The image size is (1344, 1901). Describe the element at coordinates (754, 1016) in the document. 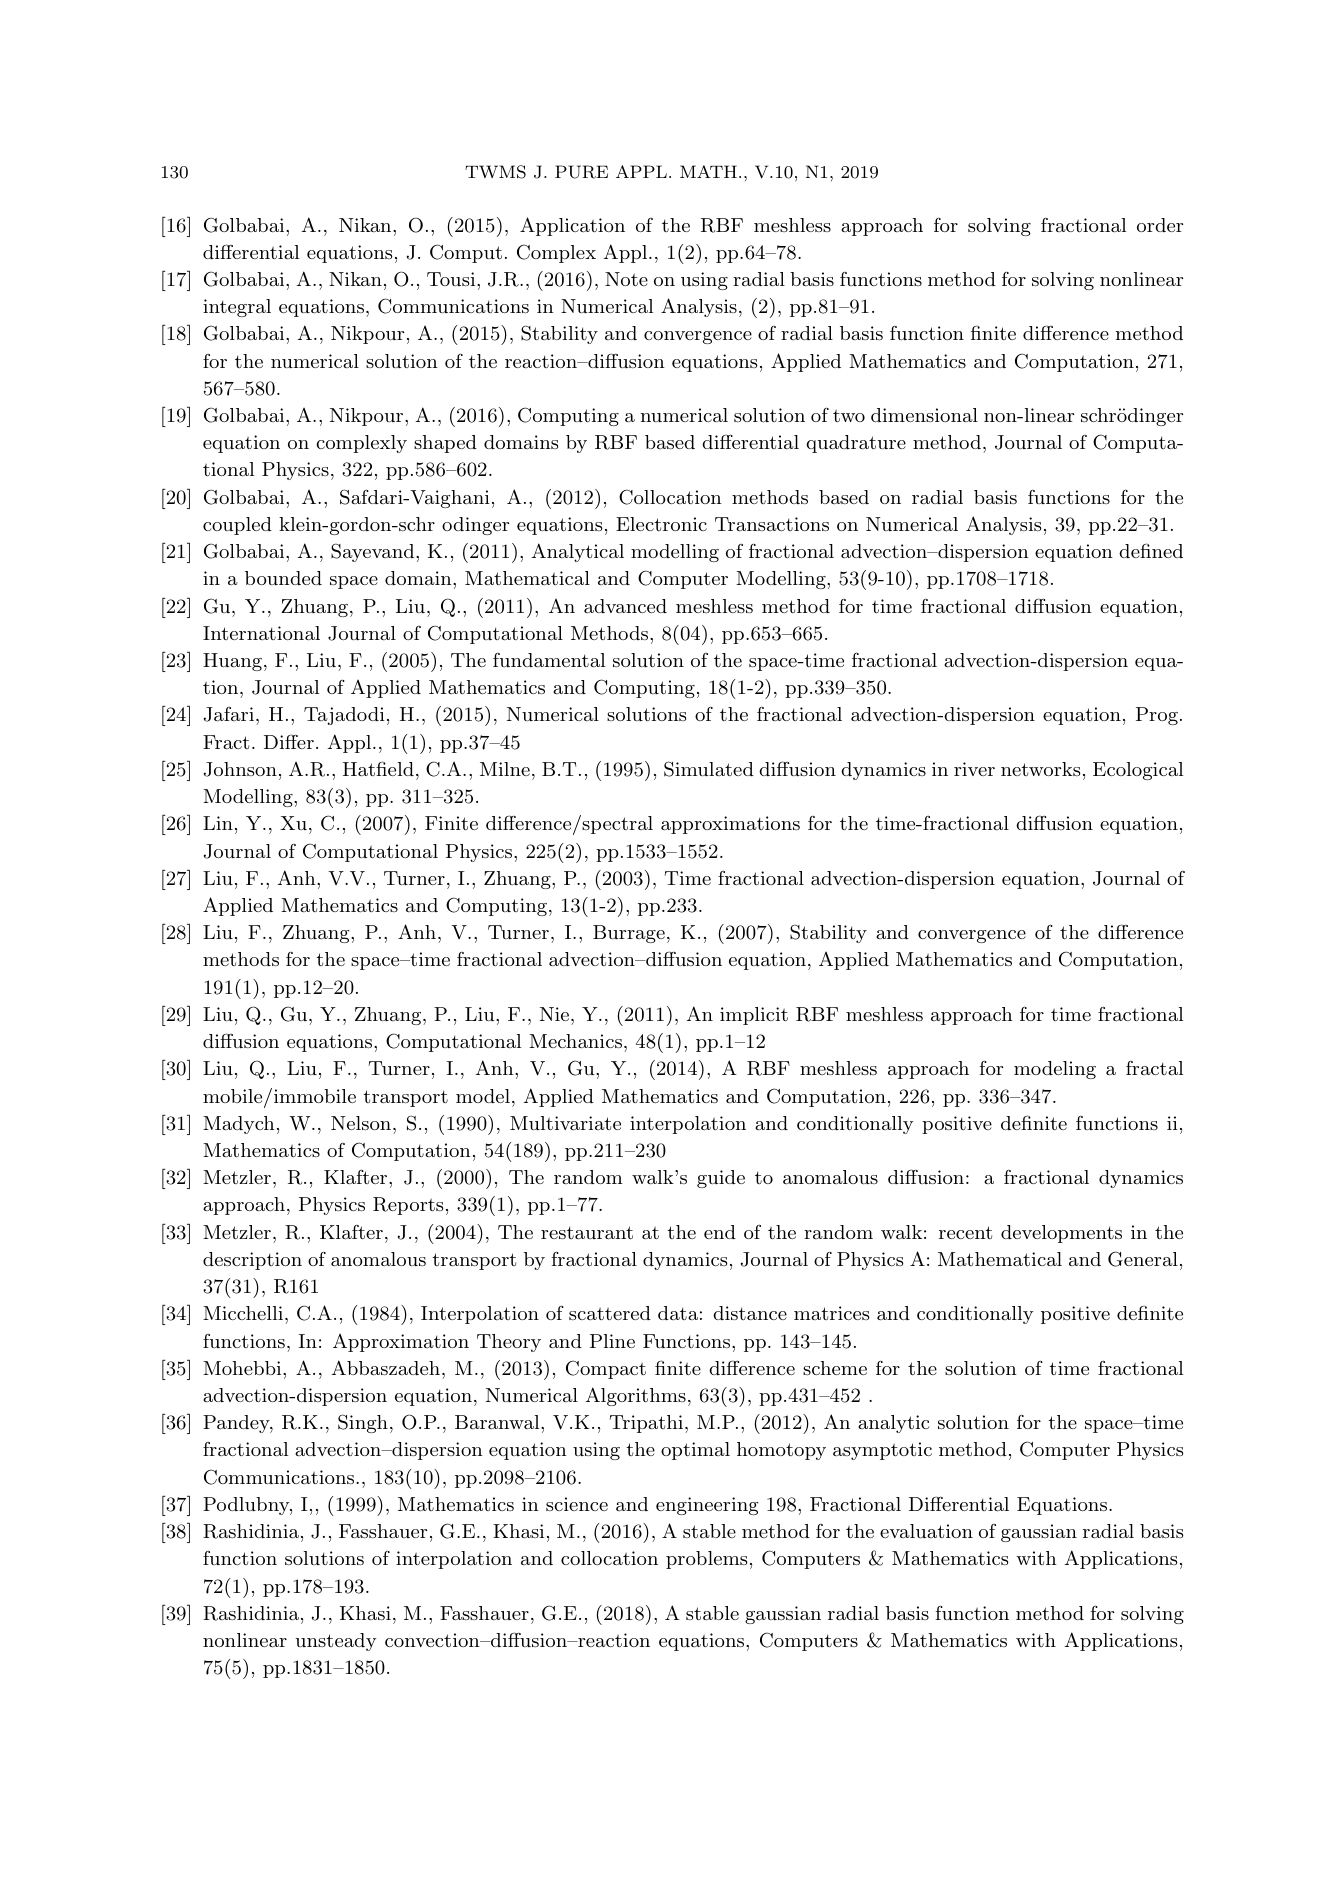

I see `implicit` at that location.
